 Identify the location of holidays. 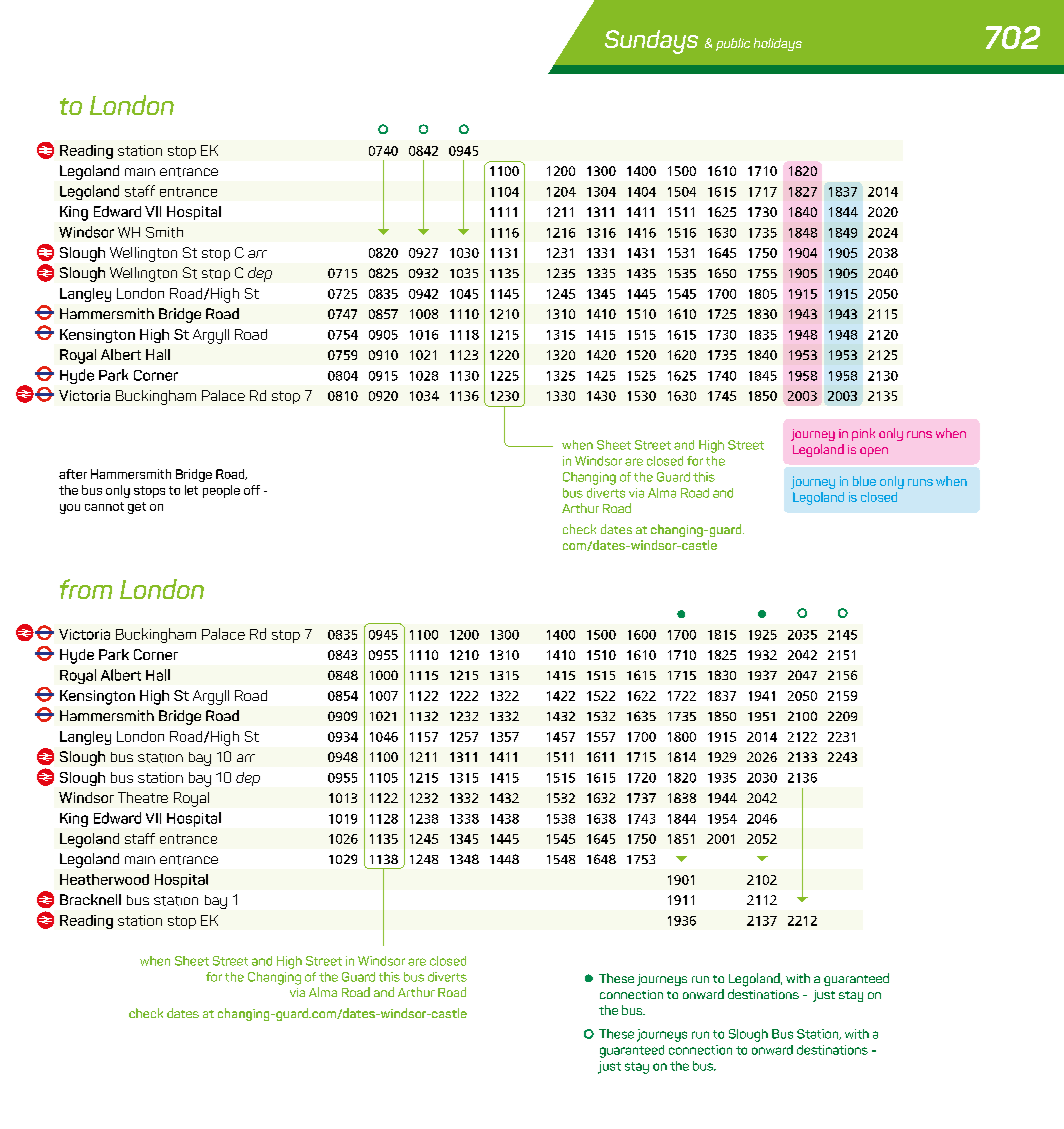
(778, 44).
